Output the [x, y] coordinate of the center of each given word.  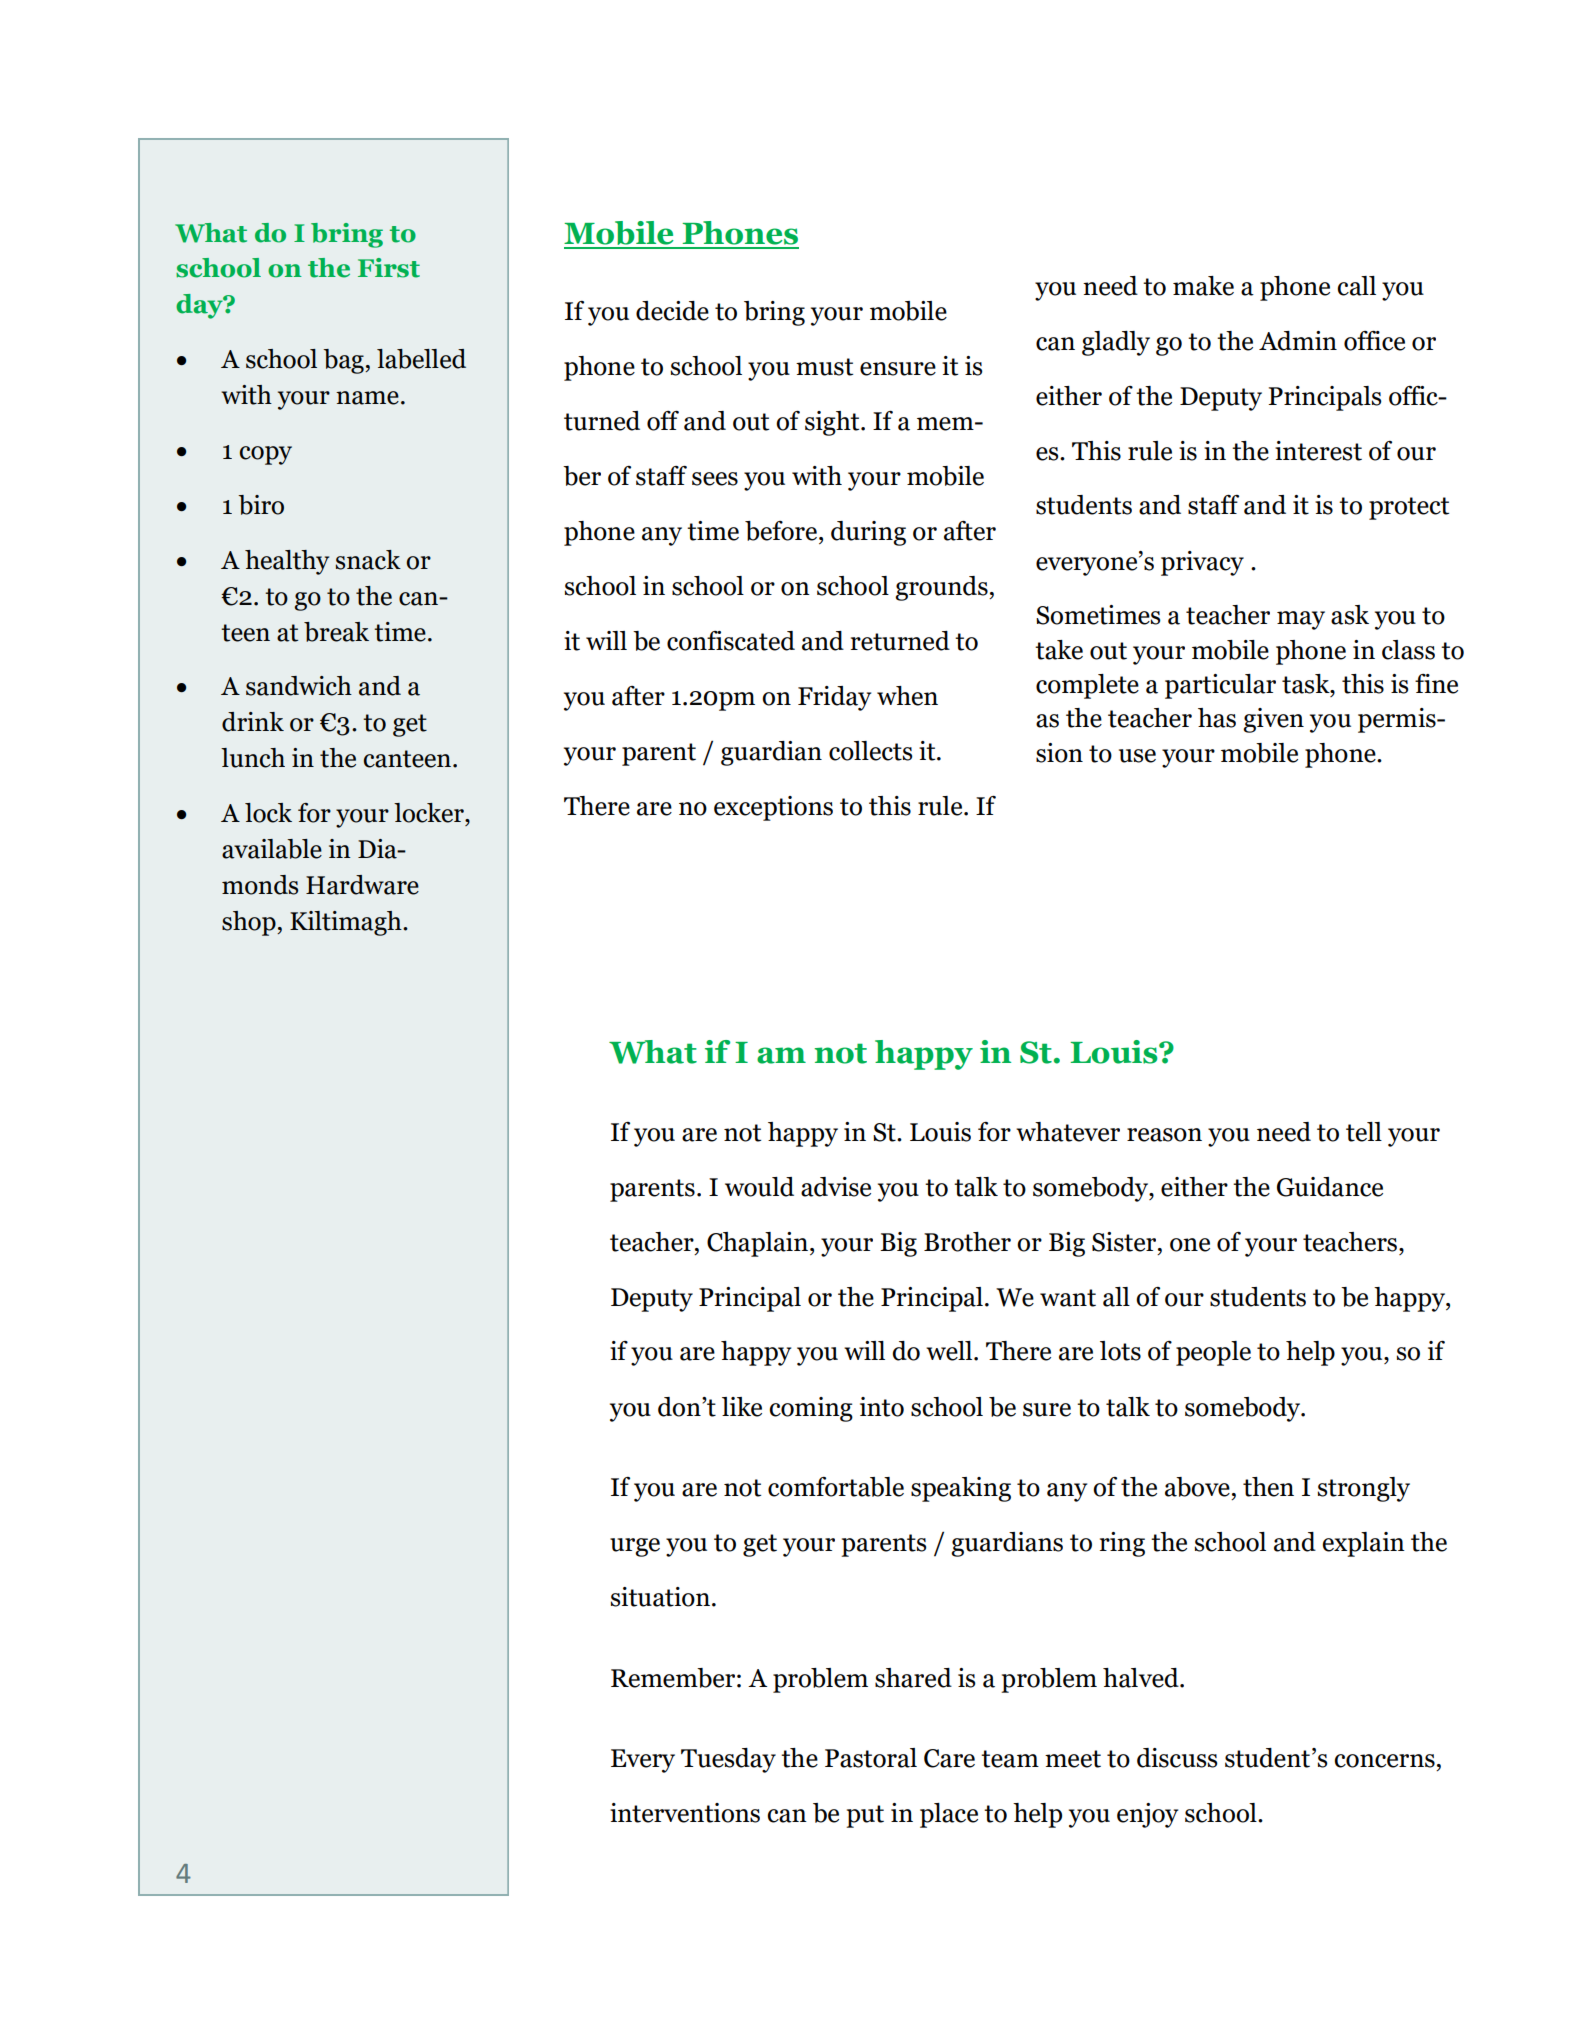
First [389, 268]
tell [1364, 1132]
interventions [685, 1813]
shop [250, 923]
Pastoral [871, 1758]
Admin [1298, 341]
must [824, 367]
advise [836, 1187]
